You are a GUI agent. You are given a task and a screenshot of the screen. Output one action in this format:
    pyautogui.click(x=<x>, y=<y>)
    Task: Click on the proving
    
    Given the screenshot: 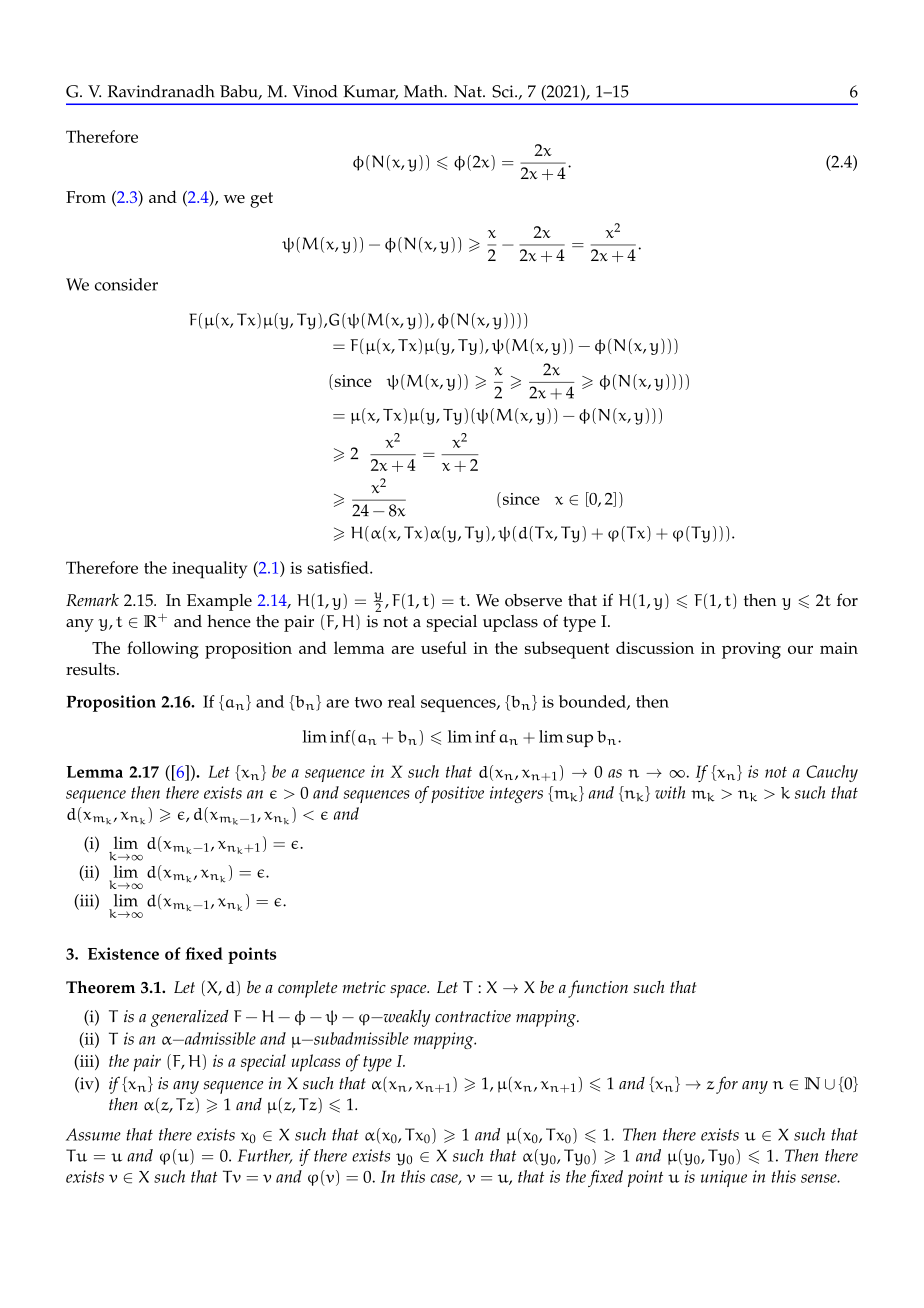 What is the action you would take?
    pyautogui.click(x=751, y=650)
